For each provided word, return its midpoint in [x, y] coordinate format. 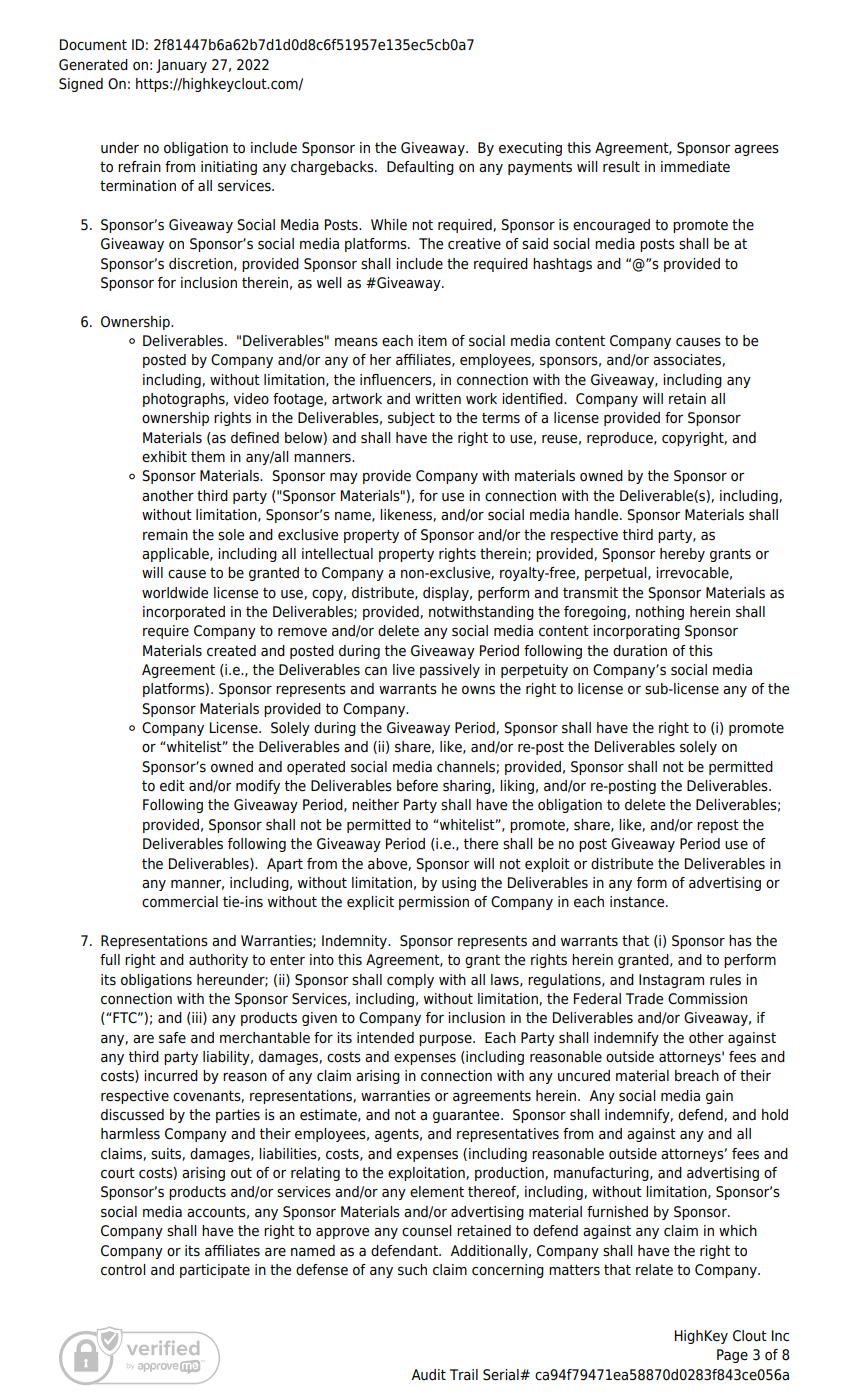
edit [172, 786]
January [181, 66]
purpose [446, 1040]
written [438, 399]
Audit [428, 1374]
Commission [707, 999]
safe [172, 1038]
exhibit [164, 457]
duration [640, 651]
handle [598, 515]
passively [450, 671]
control [123, 1270]
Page [732, 1356]
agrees [756, 150]
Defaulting [420, 168]
